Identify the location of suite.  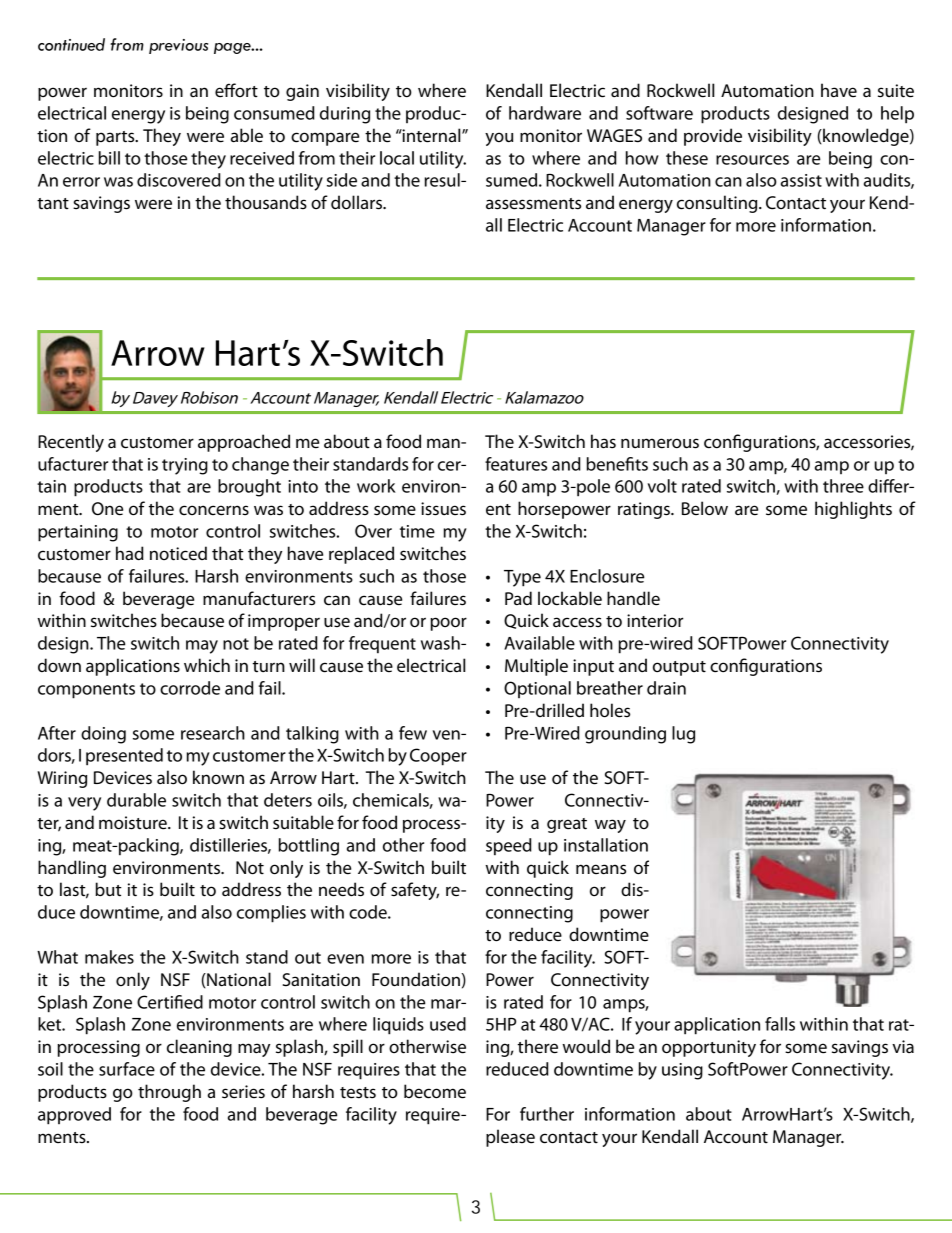
(896, 91).
